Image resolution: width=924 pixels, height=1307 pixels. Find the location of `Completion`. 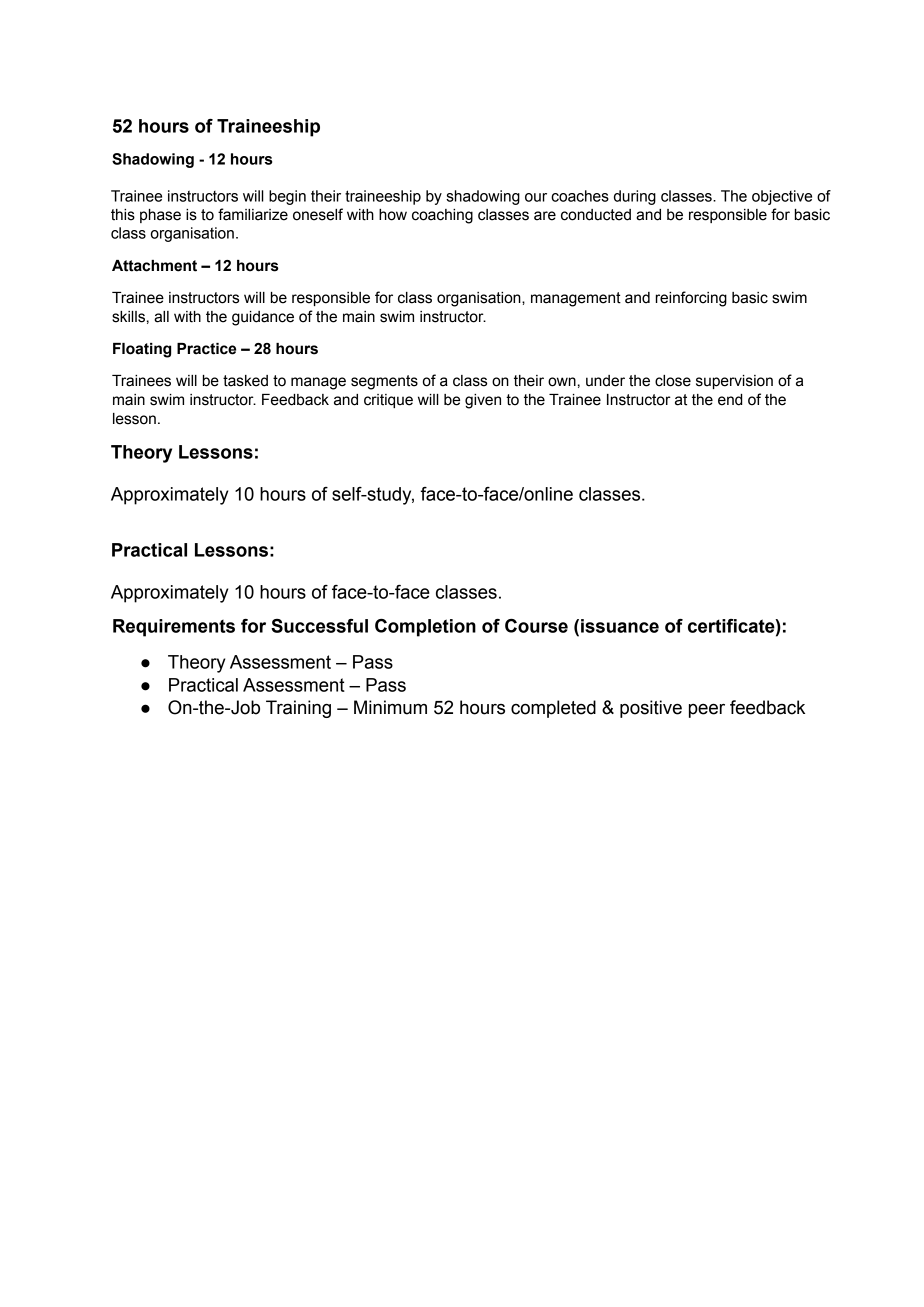

Completion is located at coordinates (425, 628).
